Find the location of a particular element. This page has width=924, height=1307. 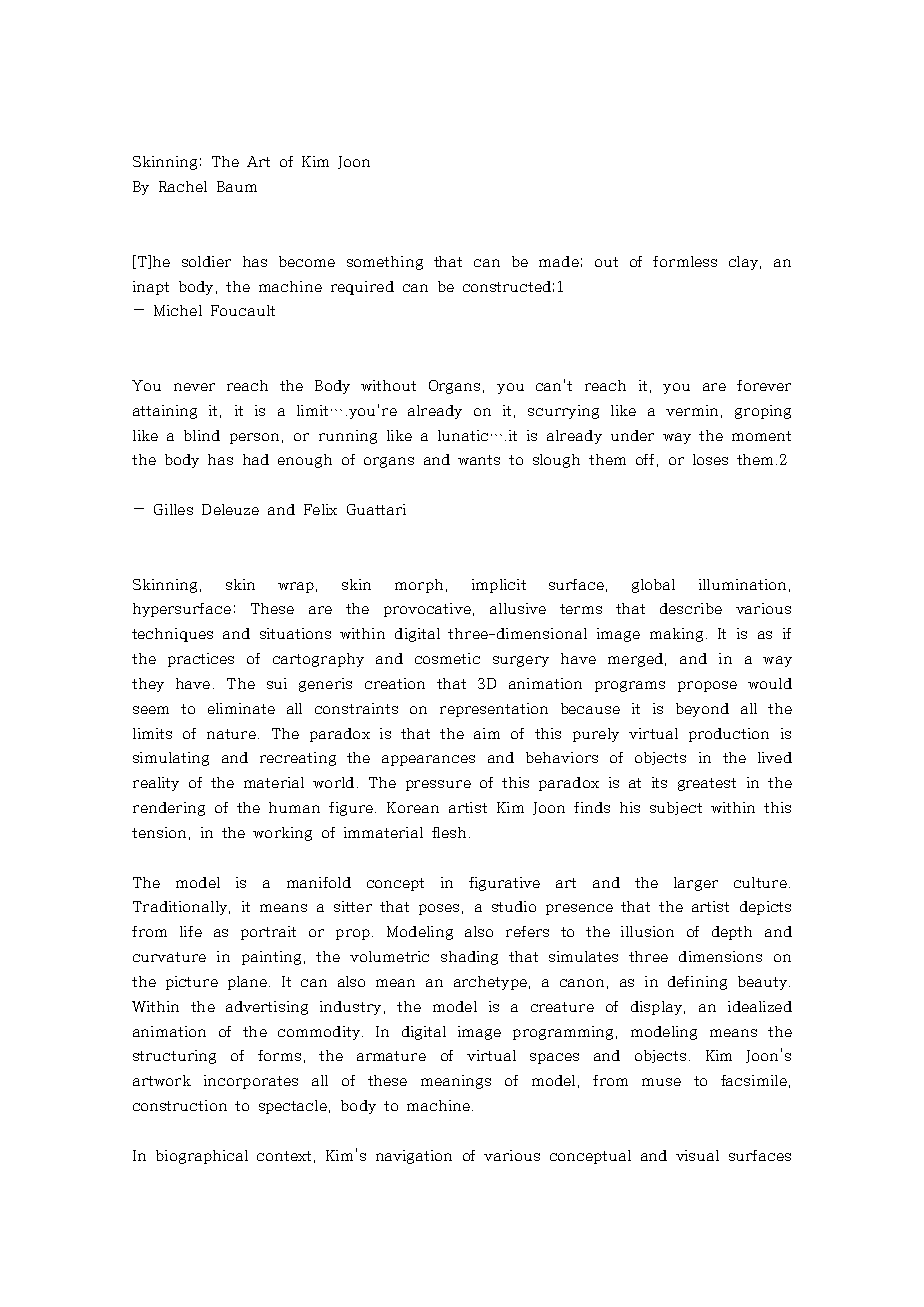

larger is located at coordinates (696, 884).
